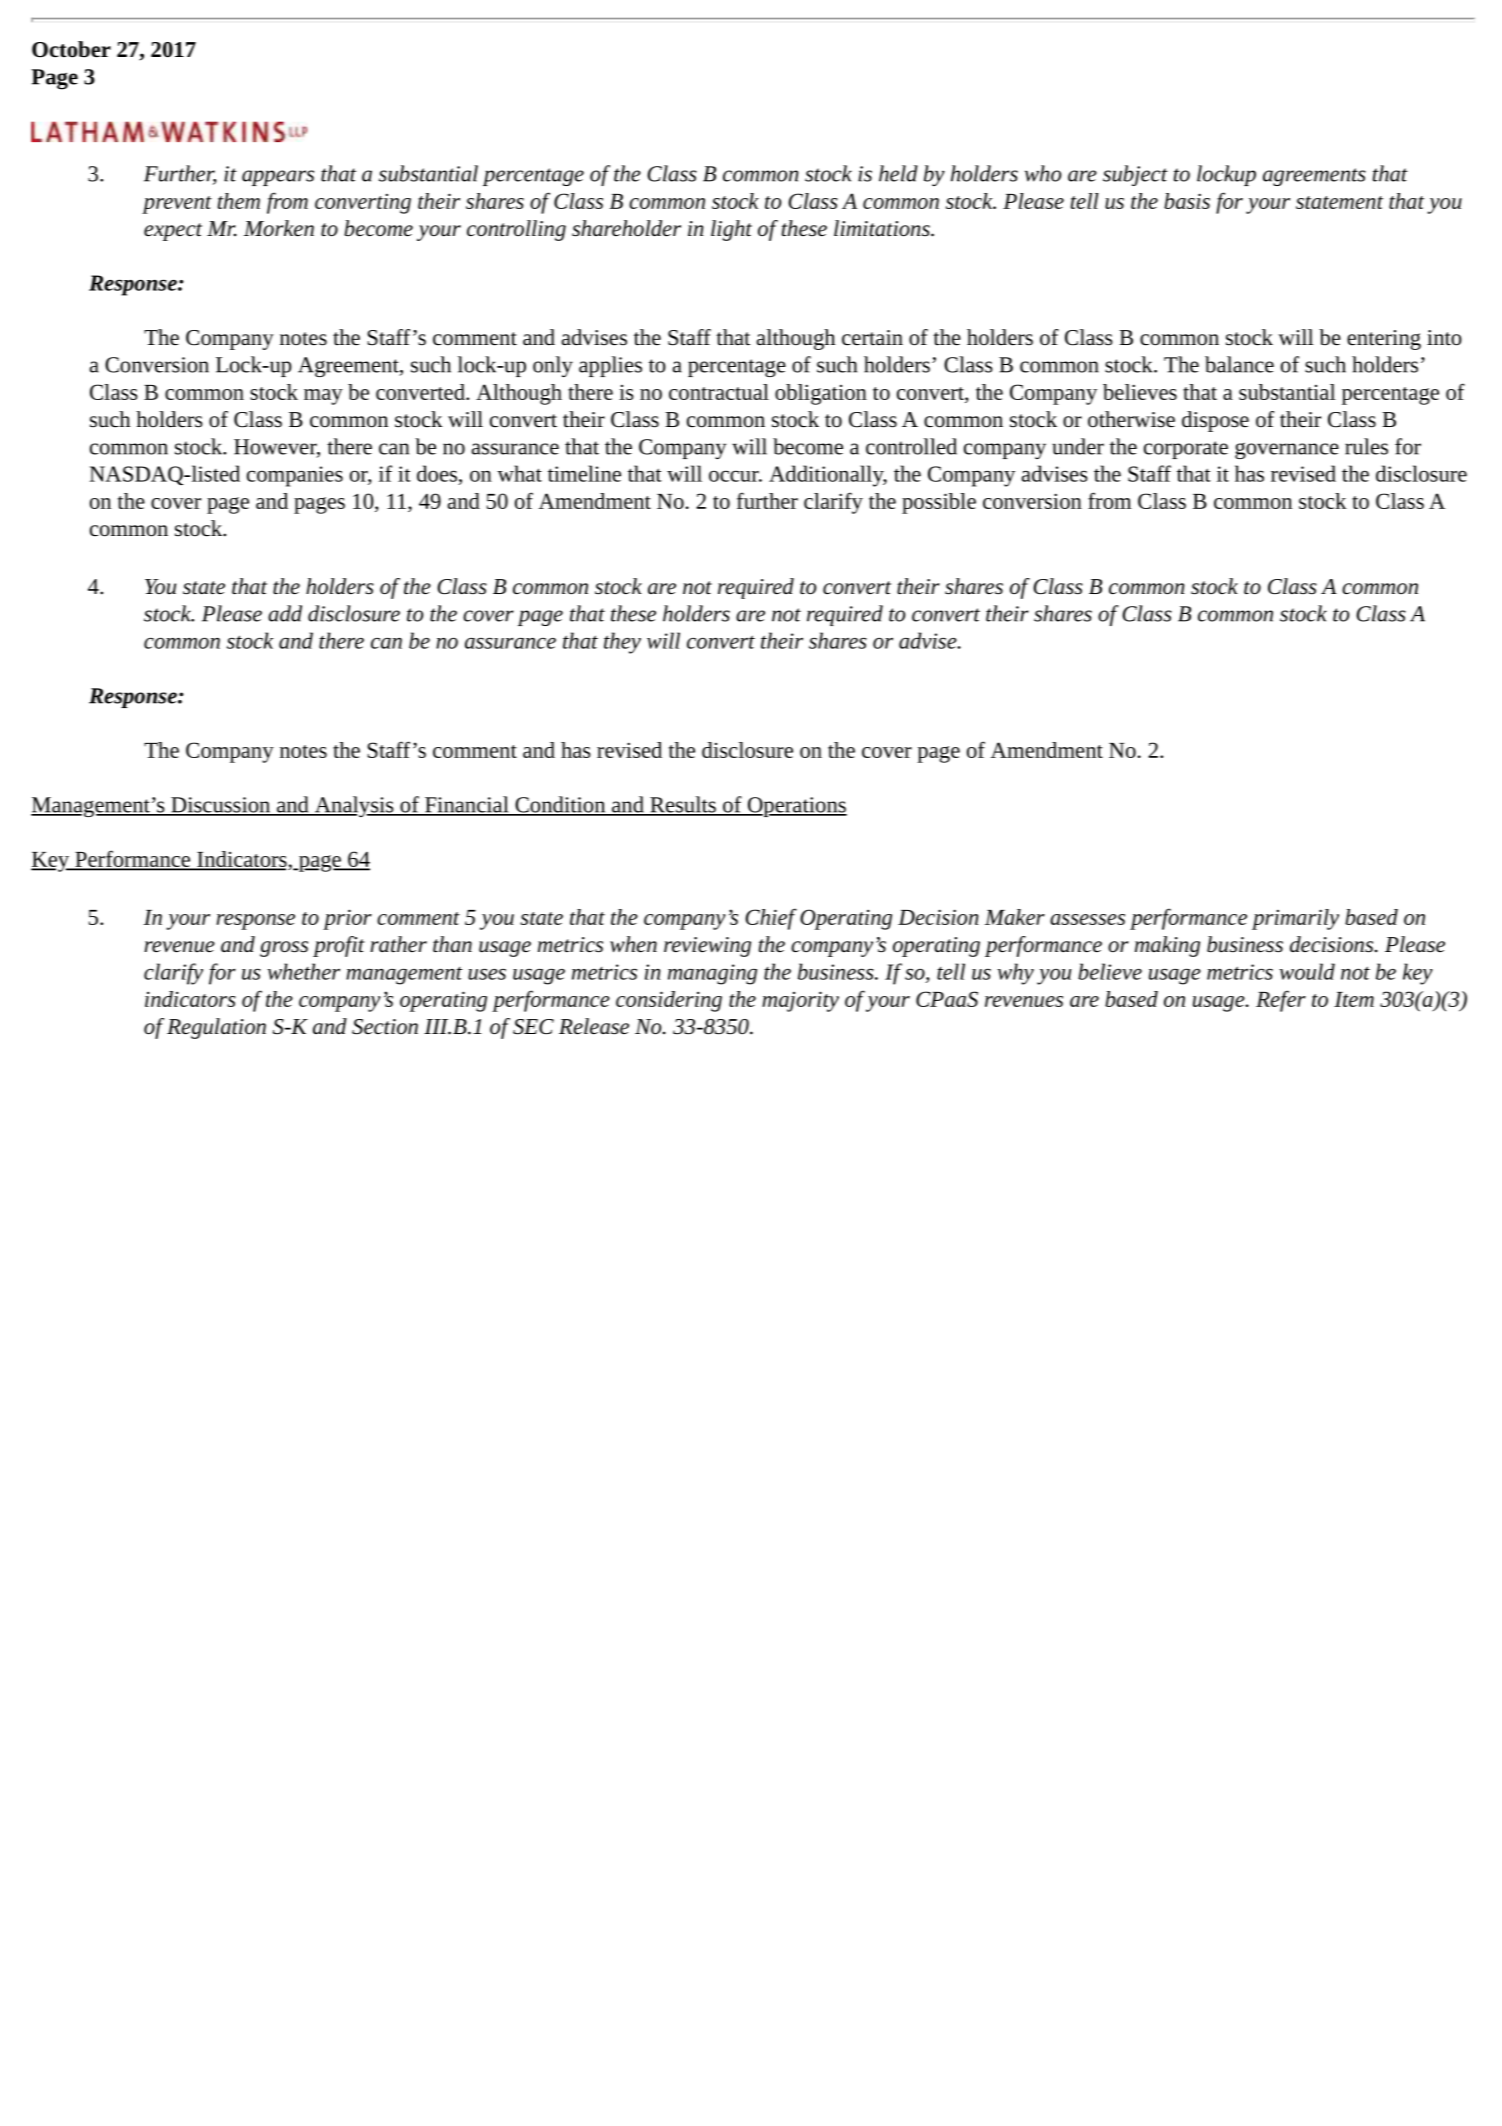 This page has height=2126, width=1502. What do you see at coordinates (71, 49) in the page?
I see `October` at bounding box center [71, 49].
